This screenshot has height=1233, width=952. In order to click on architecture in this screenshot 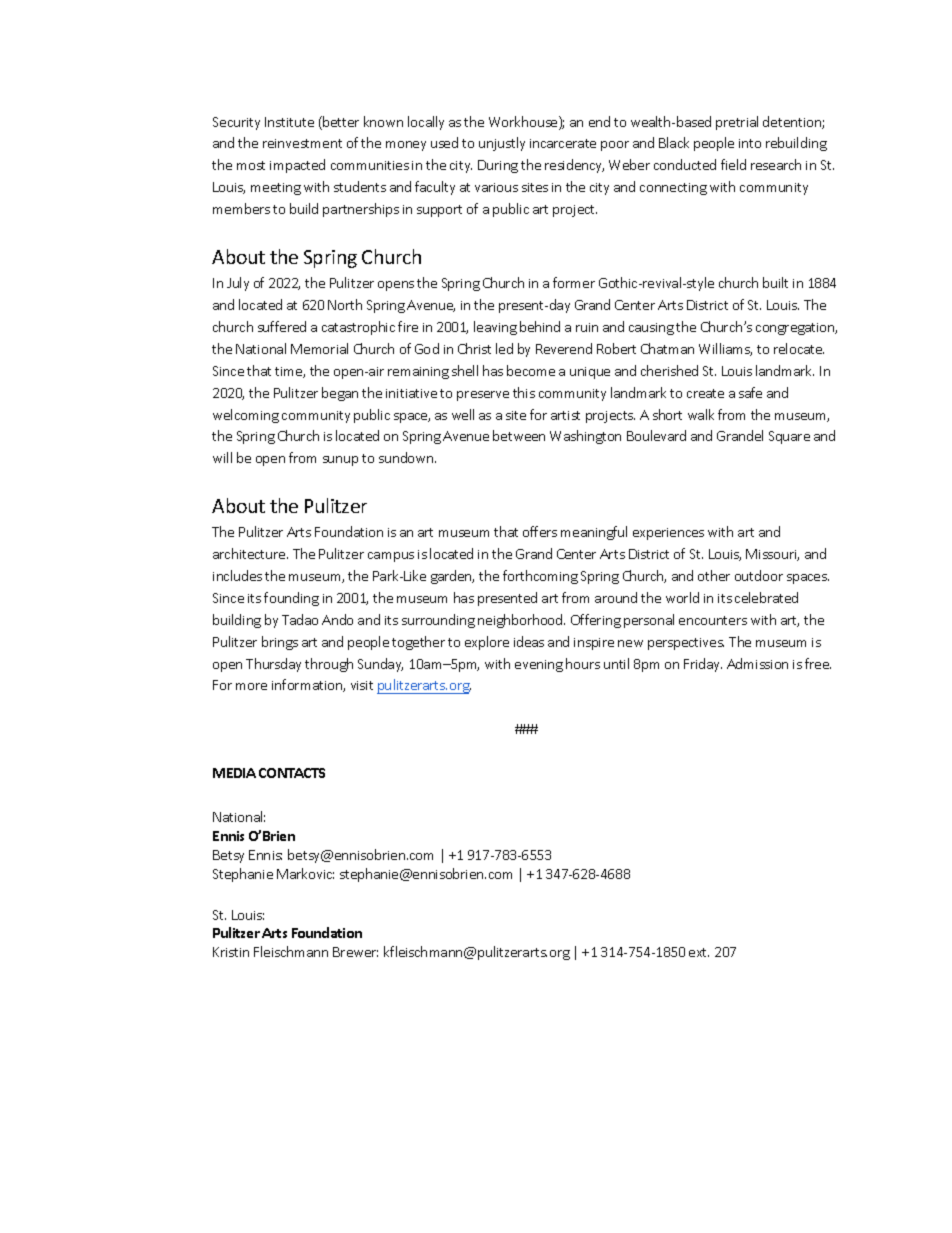, I will do `click(250, 553)`.
